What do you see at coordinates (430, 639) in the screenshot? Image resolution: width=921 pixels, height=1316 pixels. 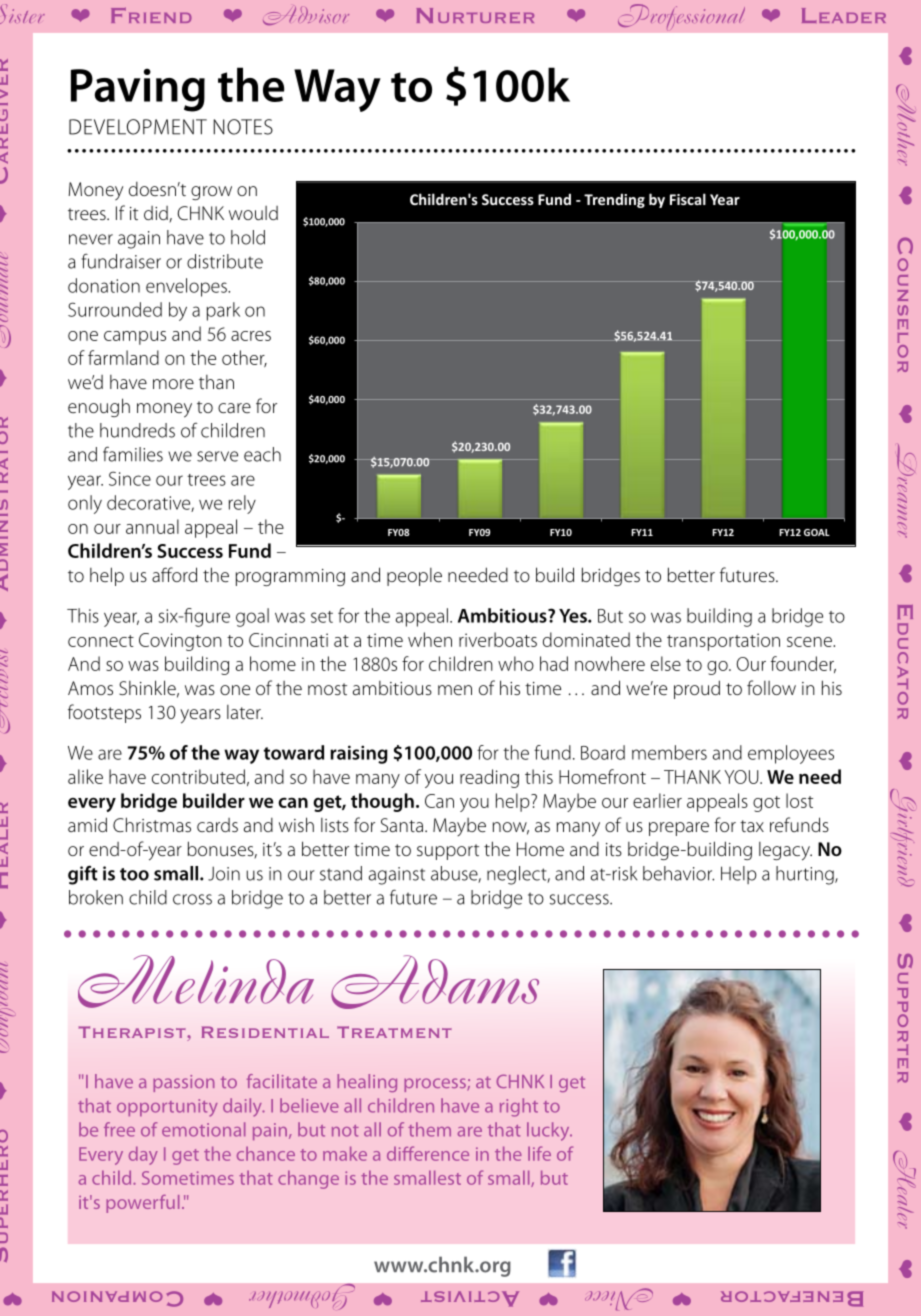 I see `when` at bounding box center [430, 639].
